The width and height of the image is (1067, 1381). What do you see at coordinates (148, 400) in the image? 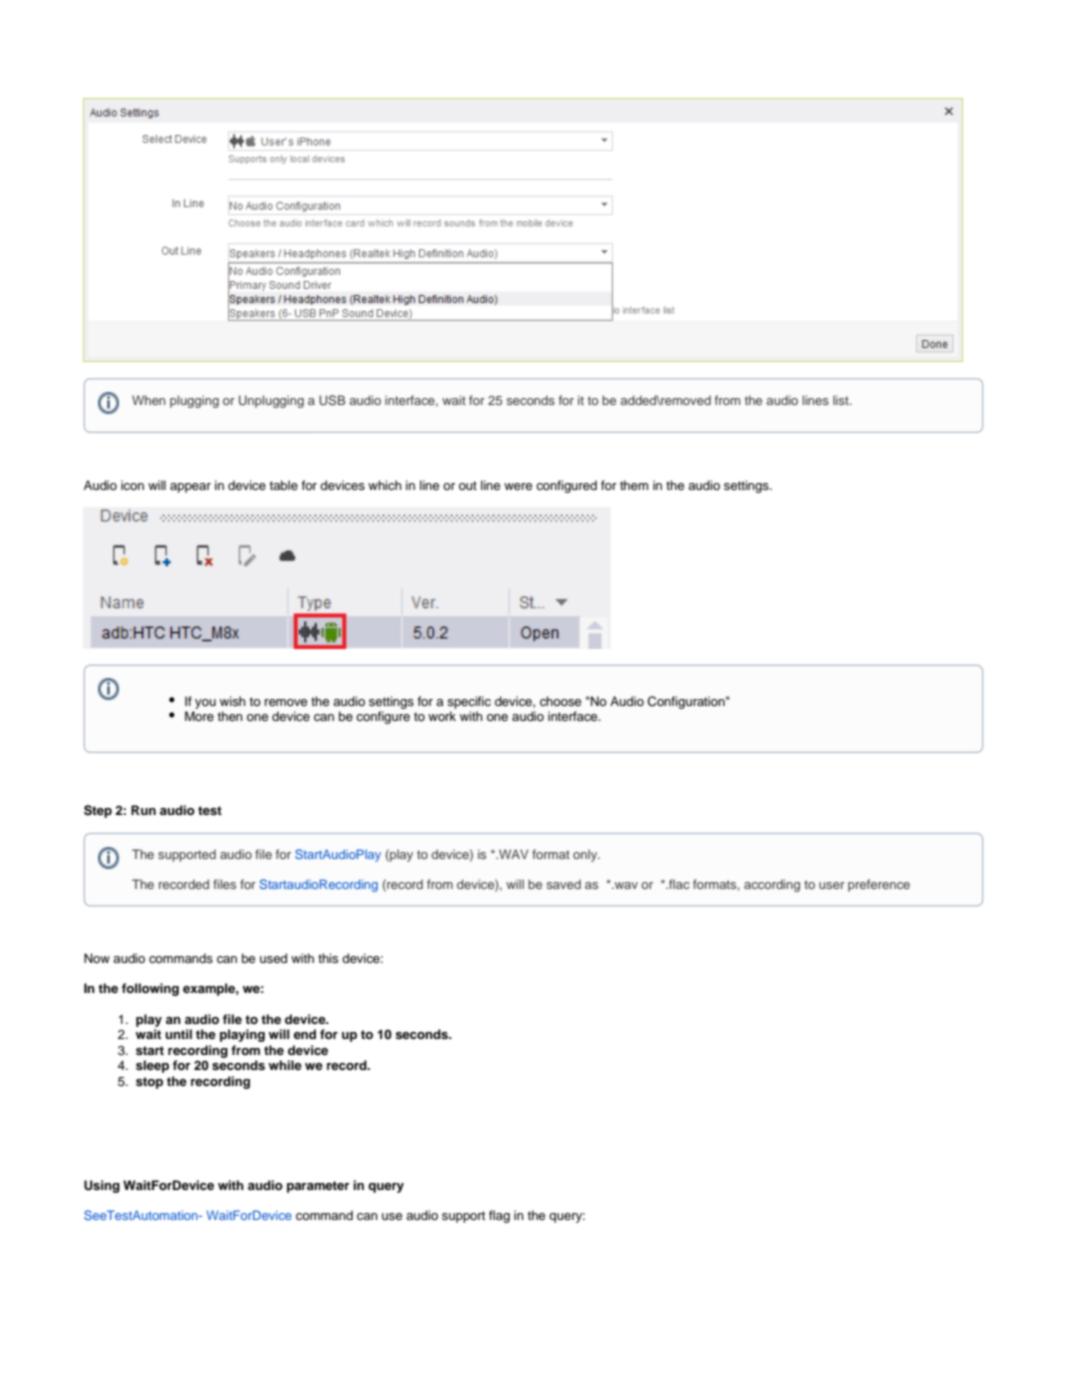
I see `When` at bounding box center [148, 400].
